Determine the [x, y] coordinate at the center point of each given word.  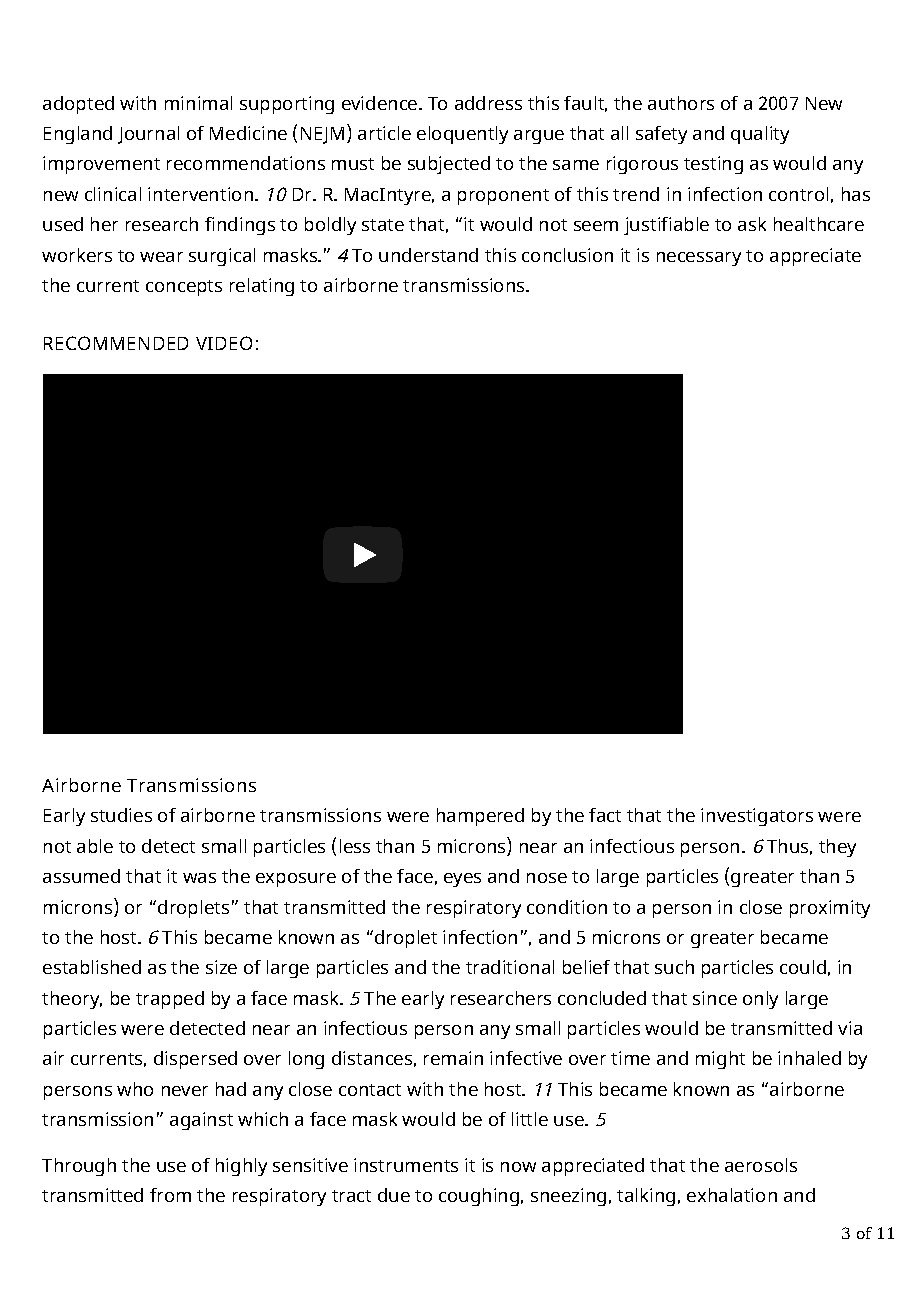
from [170, 1195]
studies [121, 815]
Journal [148, 135]
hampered [480, 817]
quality [760, 135]
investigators [757, 817]
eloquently [462, 135]
